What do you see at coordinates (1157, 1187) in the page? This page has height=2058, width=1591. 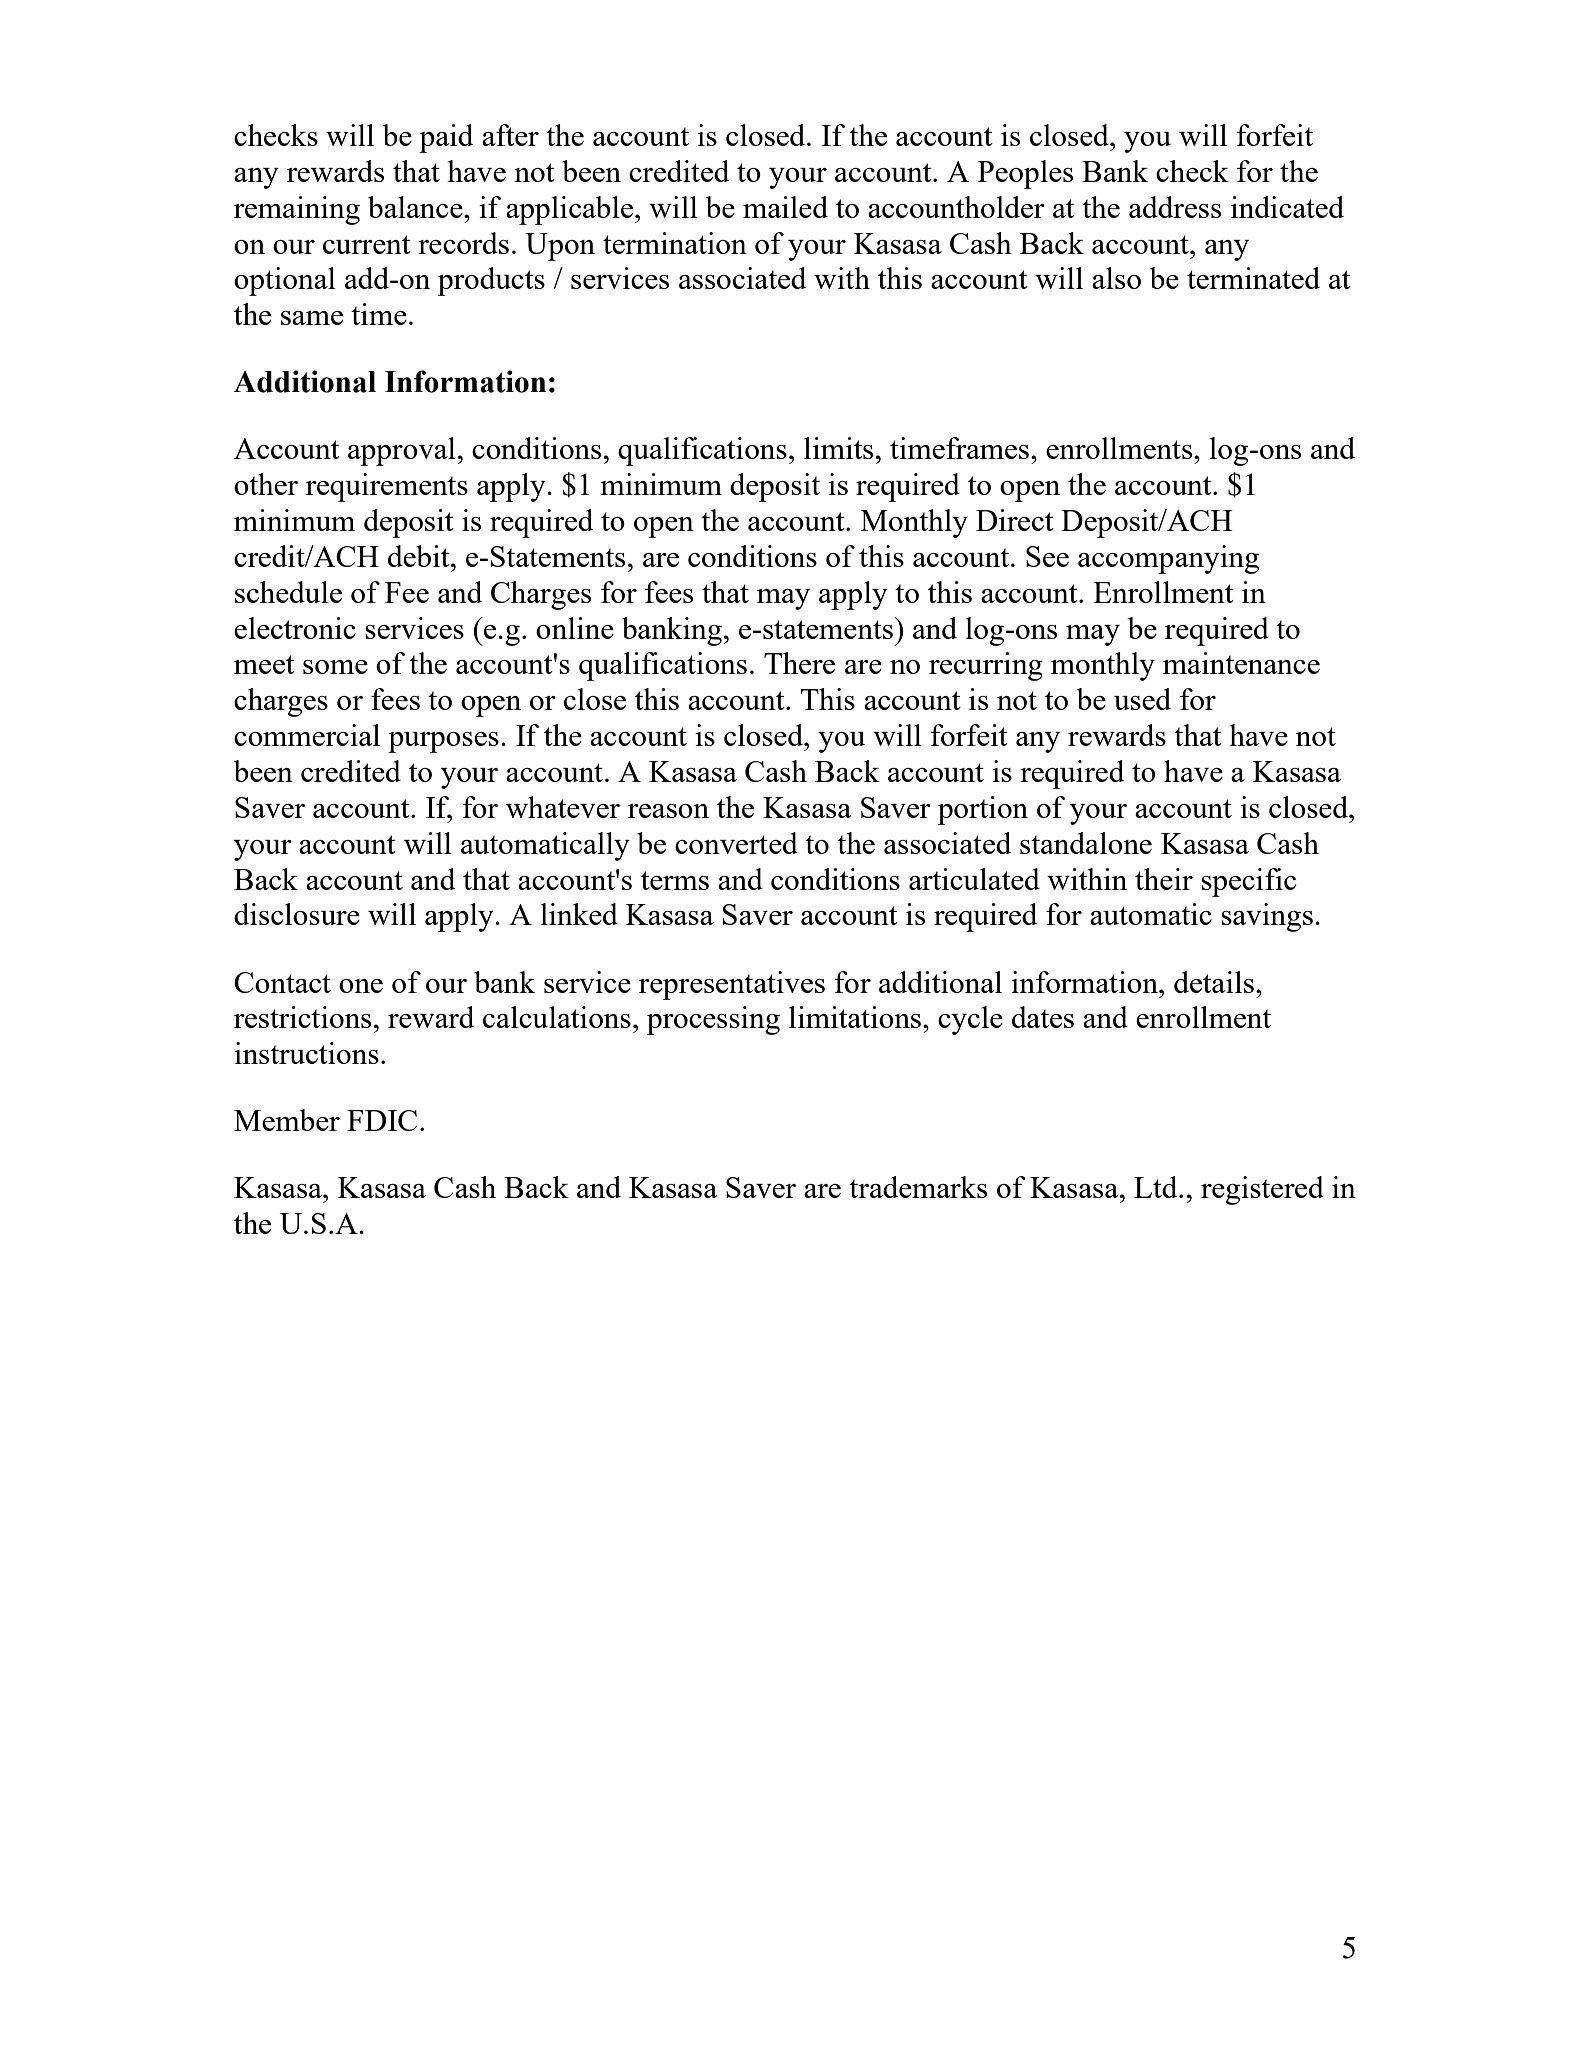 I see `Ltd` at bounding box center [1157, 1187].
